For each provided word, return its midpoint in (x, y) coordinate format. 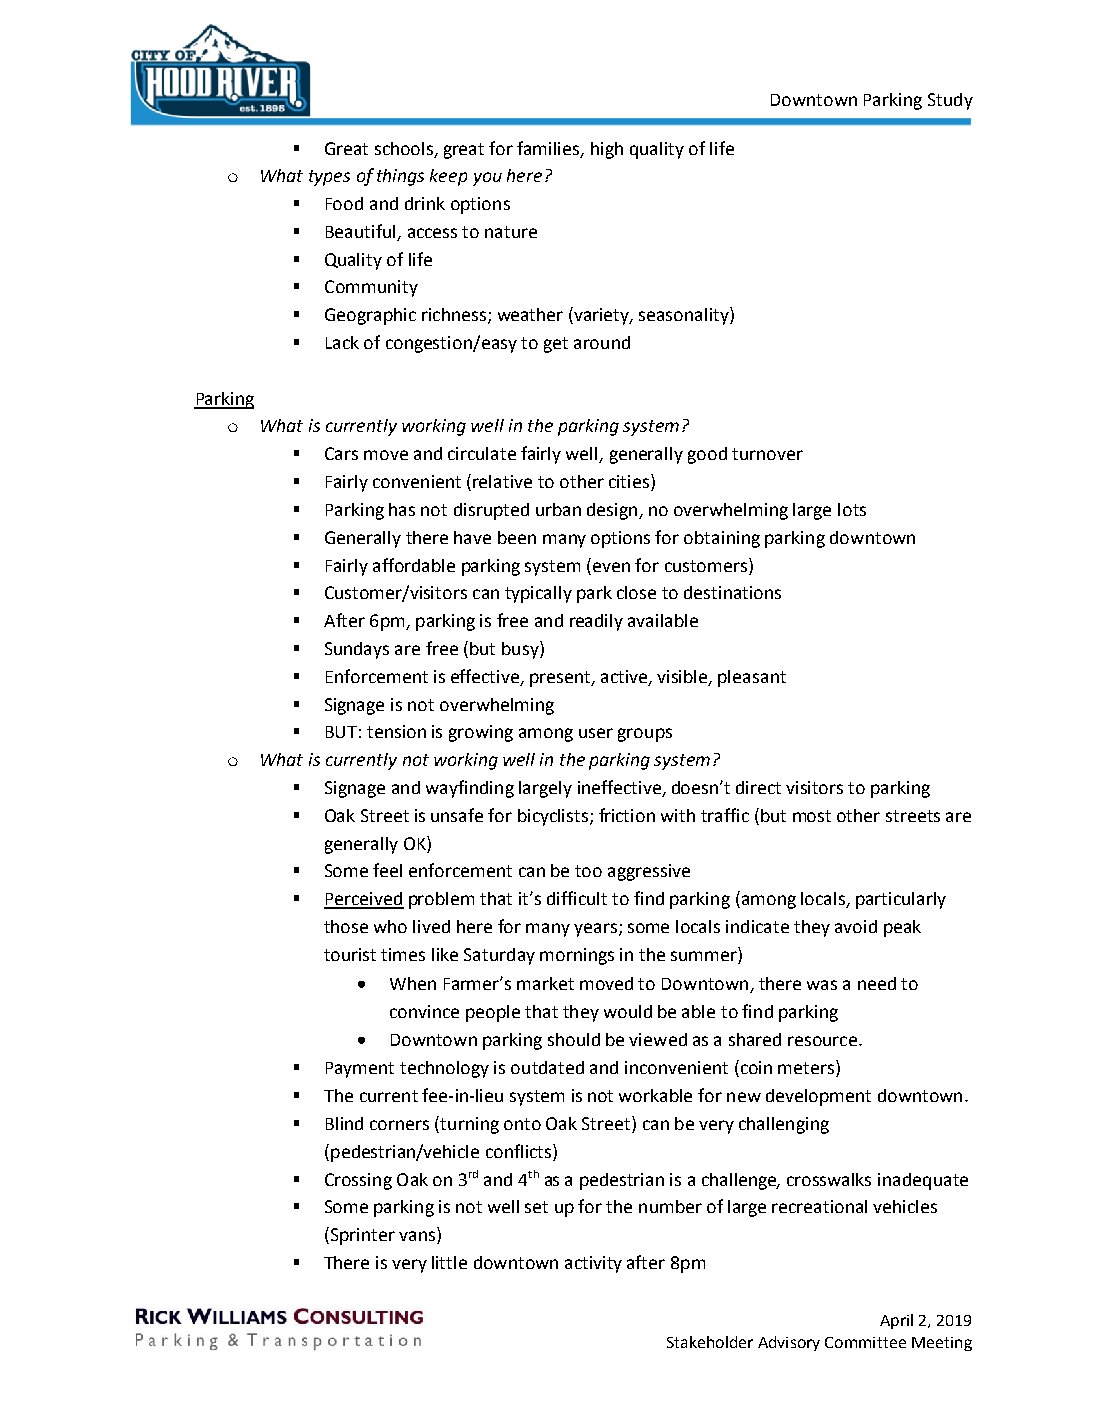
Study (950, 101)
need (877, 983)
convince (424, 1011)
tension (396, 731)
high (607, 150)
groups (645, 735)
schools (405, 149)
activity (593, 1264)
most (812, 816)
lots (852, 509)
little (449, 1262)
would (628, 1011)
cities (630, 482)
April (896, 1321)
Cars (341, 453)
